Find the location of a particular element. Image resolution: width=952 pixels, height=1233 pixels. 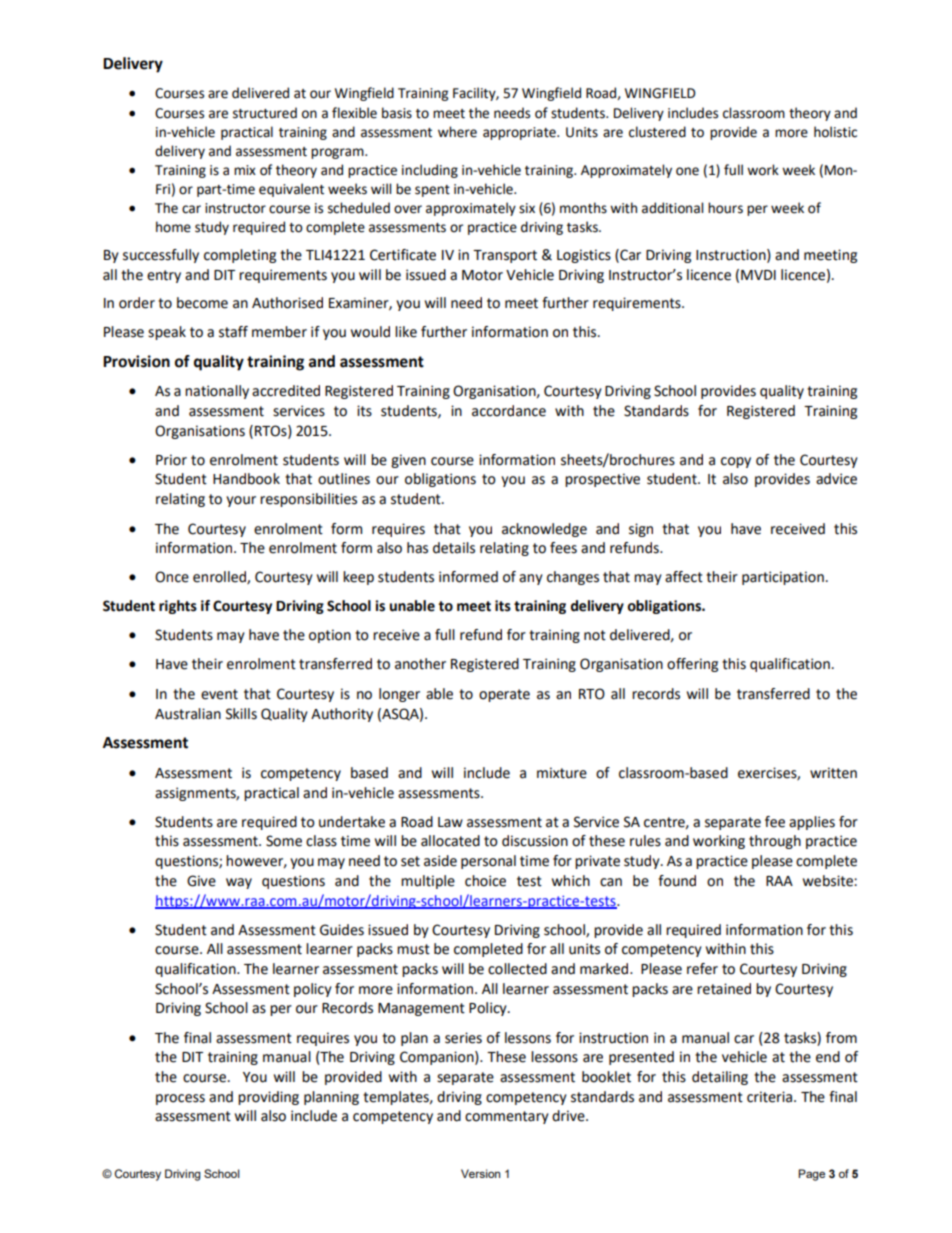

criteria is located at coordinates (769, 1097).
